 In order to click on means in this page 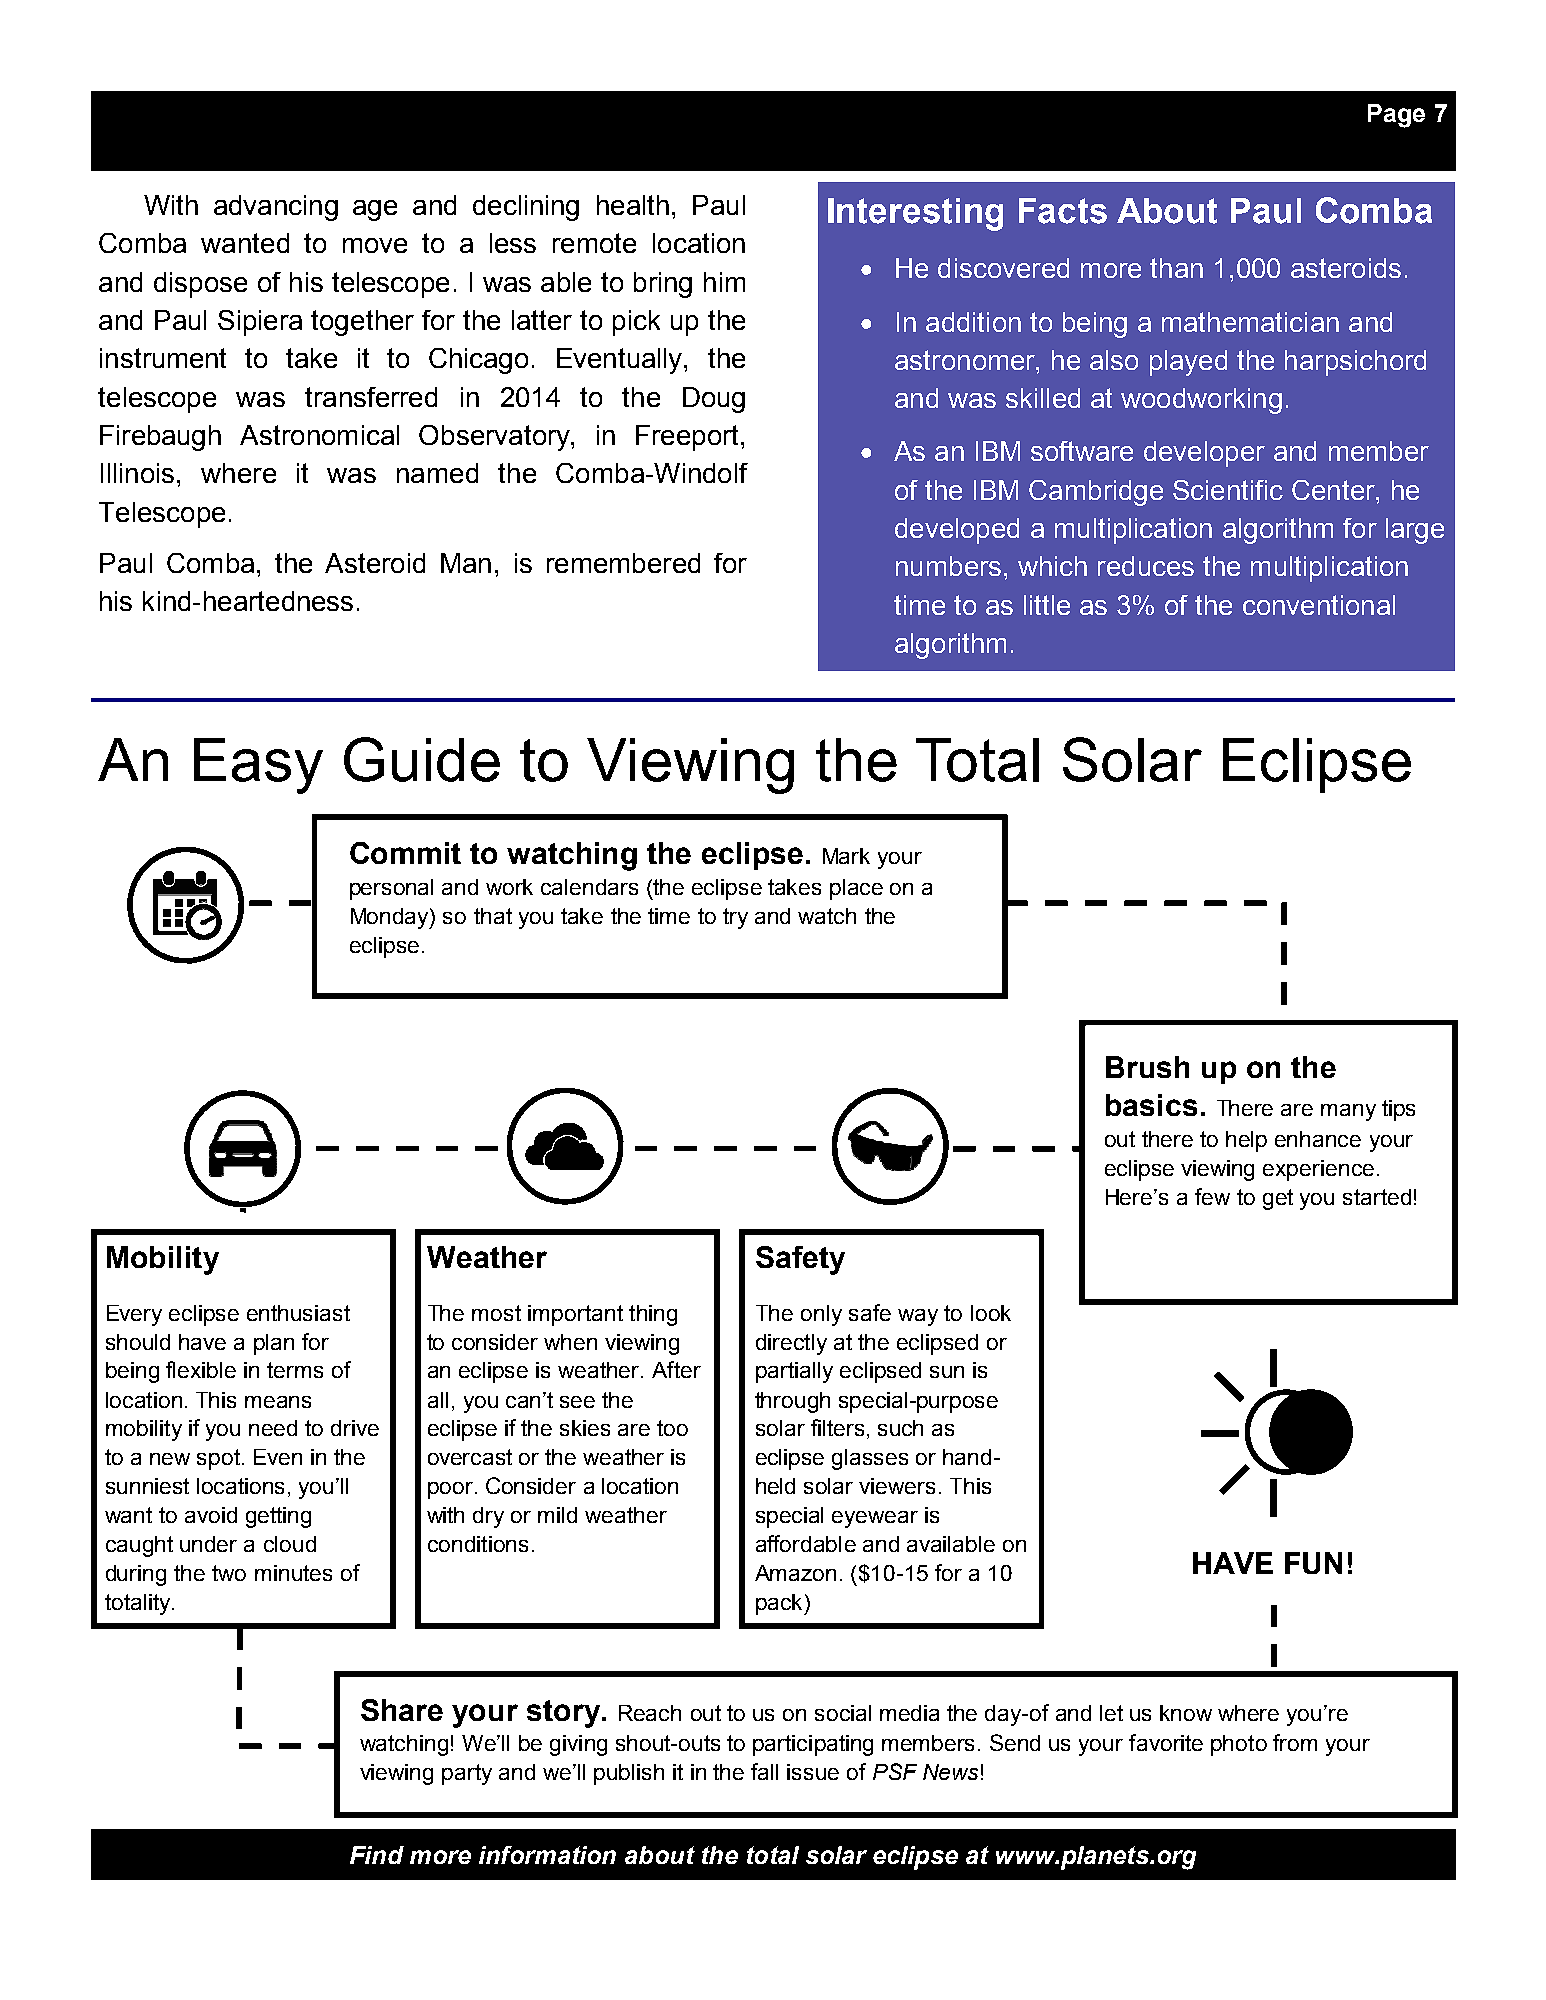, I will do `click(278, 1402)`.
